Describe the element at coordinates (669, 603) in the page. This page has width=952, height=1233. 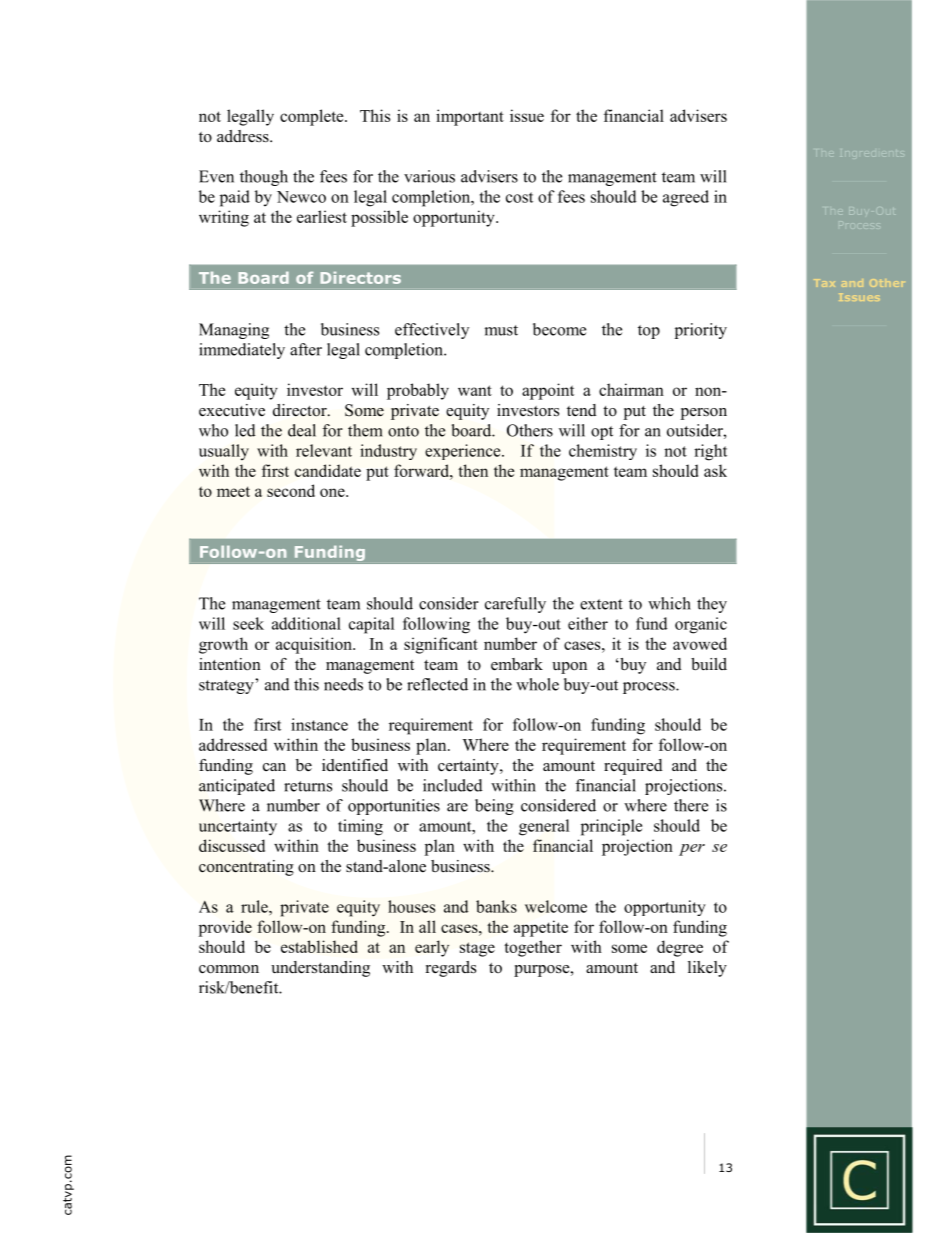
I see `which` at that location.
